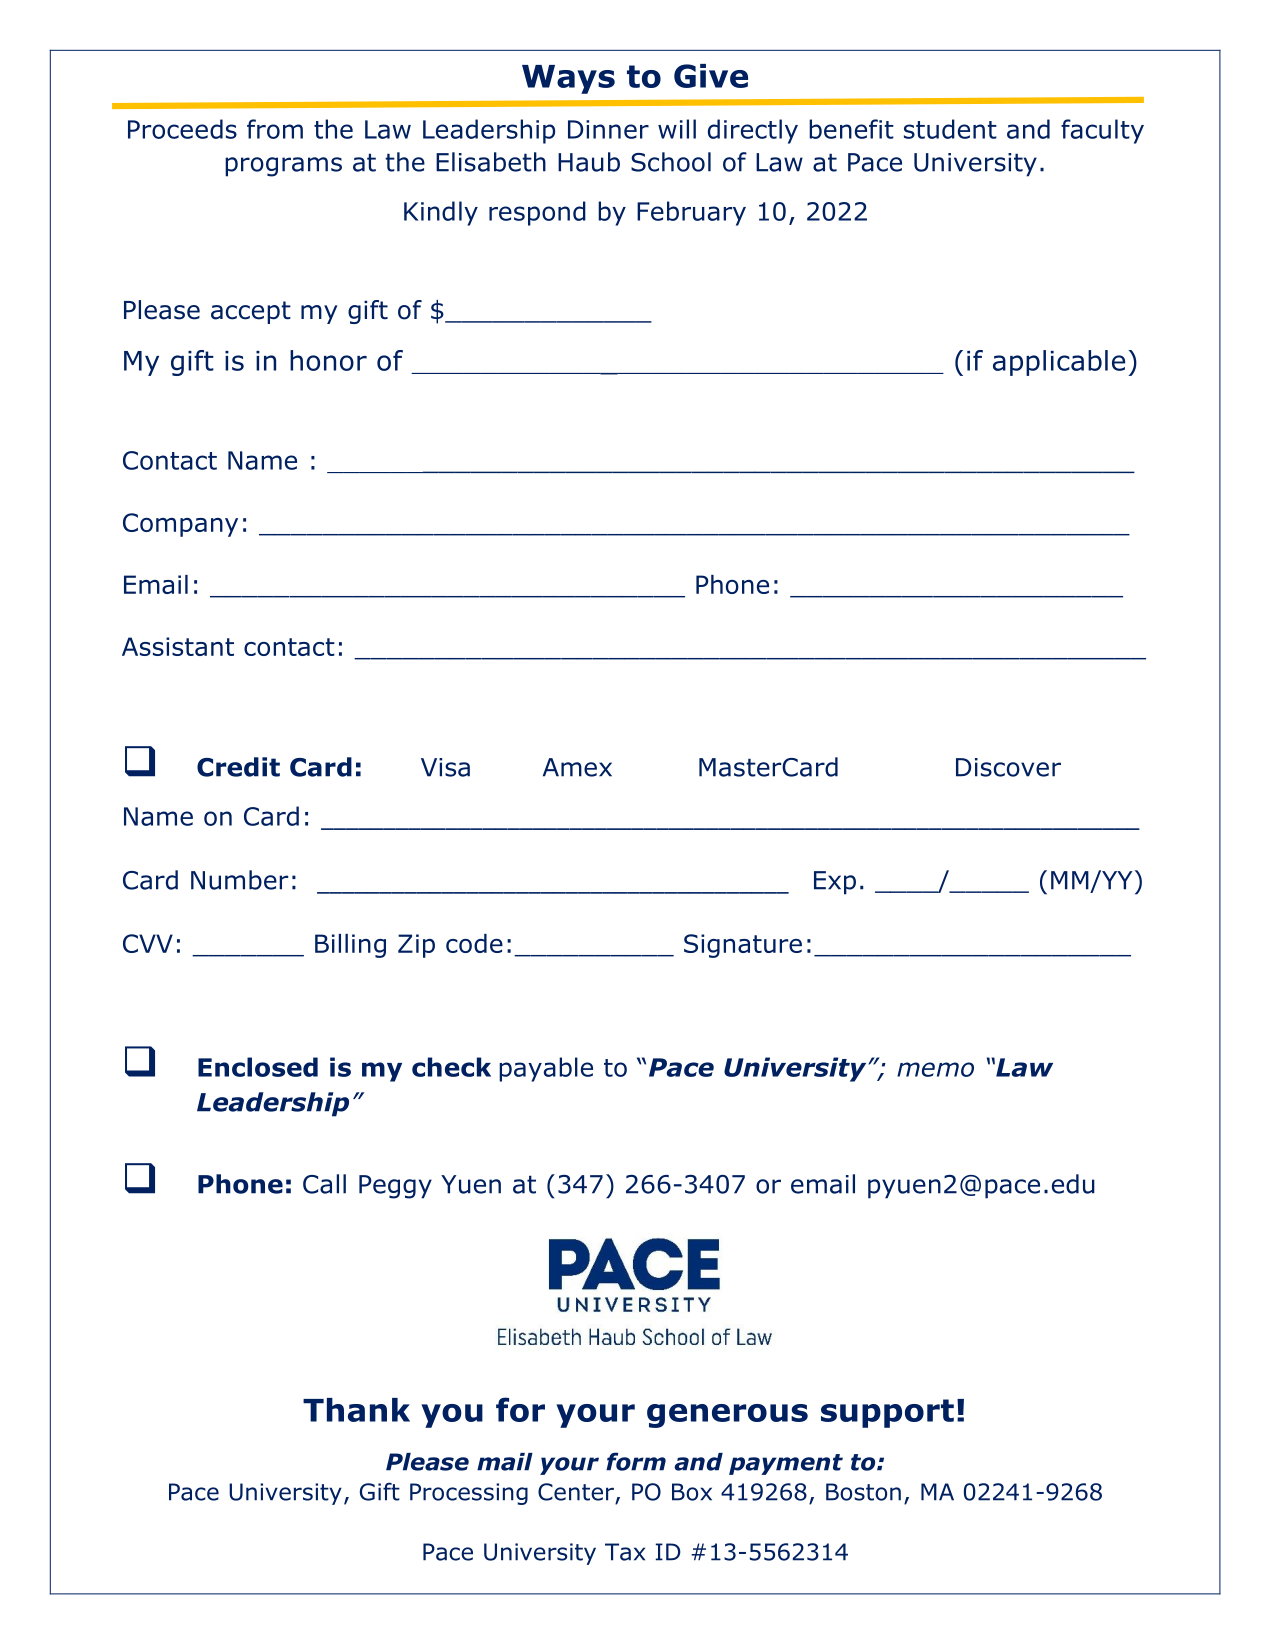 This page has height=1644, width=1270. What do you see at coordinates (1008, 767) in the page?
I see `Discover` at bounding box center [1008, 767].
